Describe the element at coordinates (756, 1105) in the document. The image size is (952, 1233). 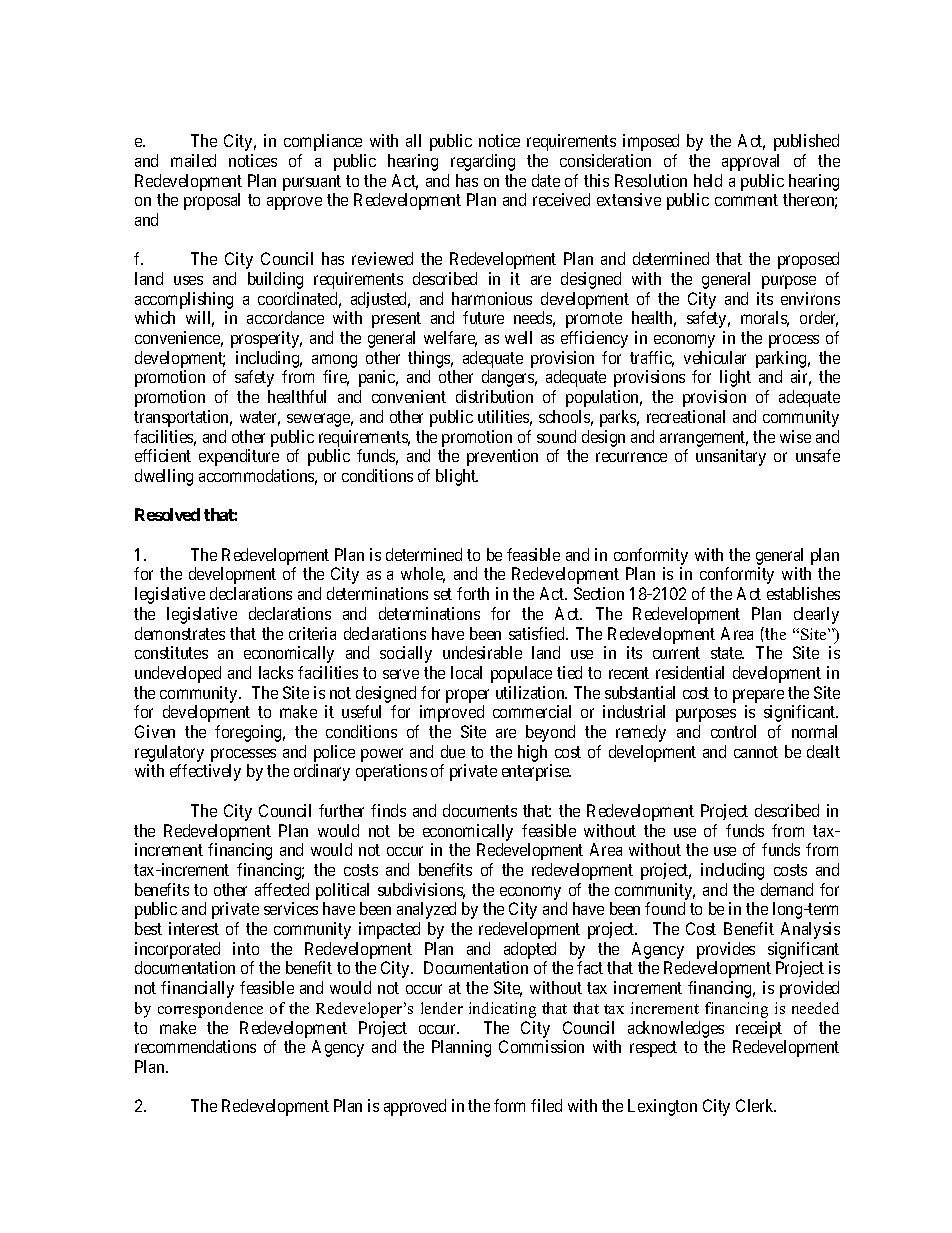
I see `Clerk` at that location.
